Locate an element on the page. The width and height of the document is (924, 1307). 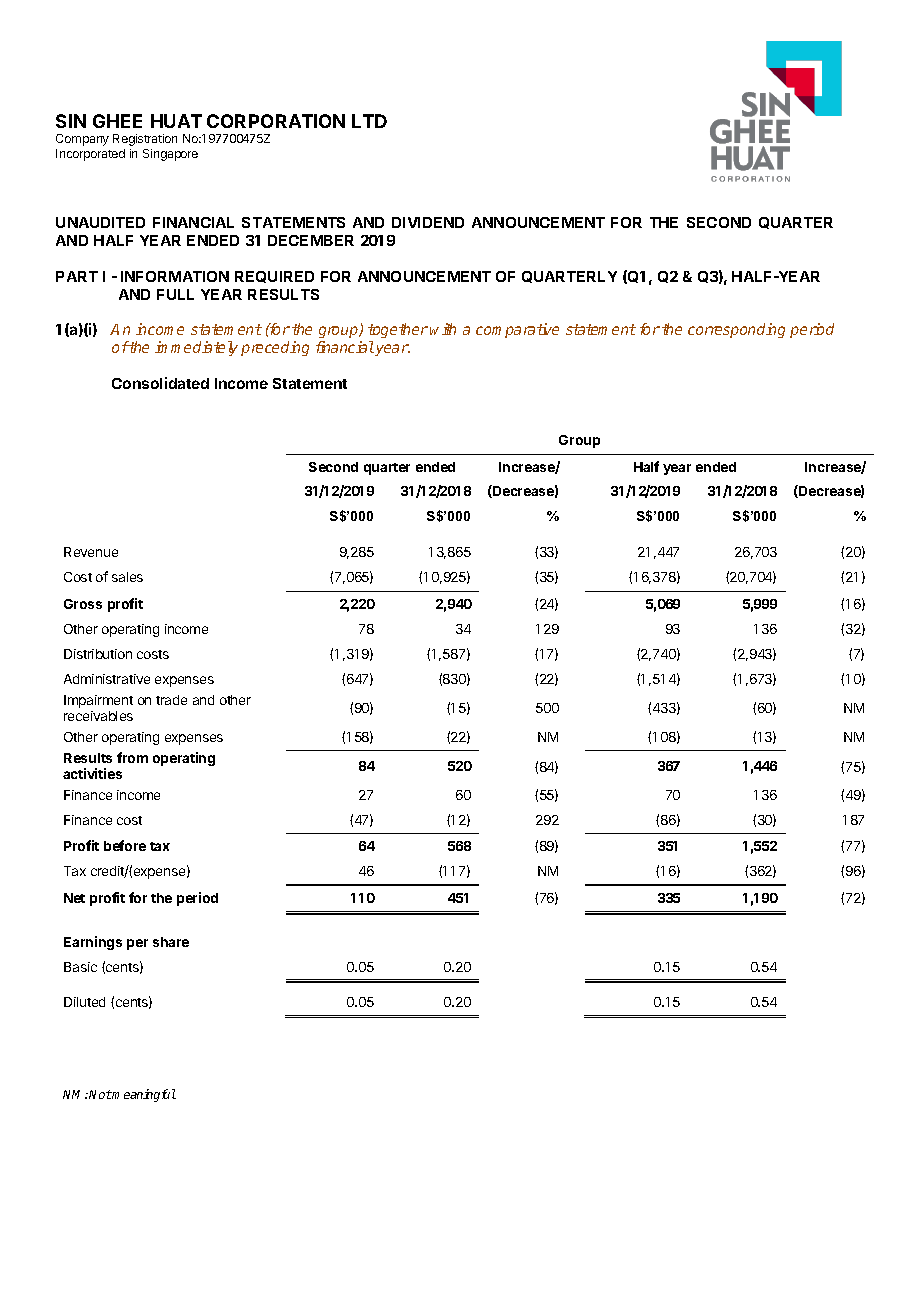
share is located at coordinates (171, 942).
